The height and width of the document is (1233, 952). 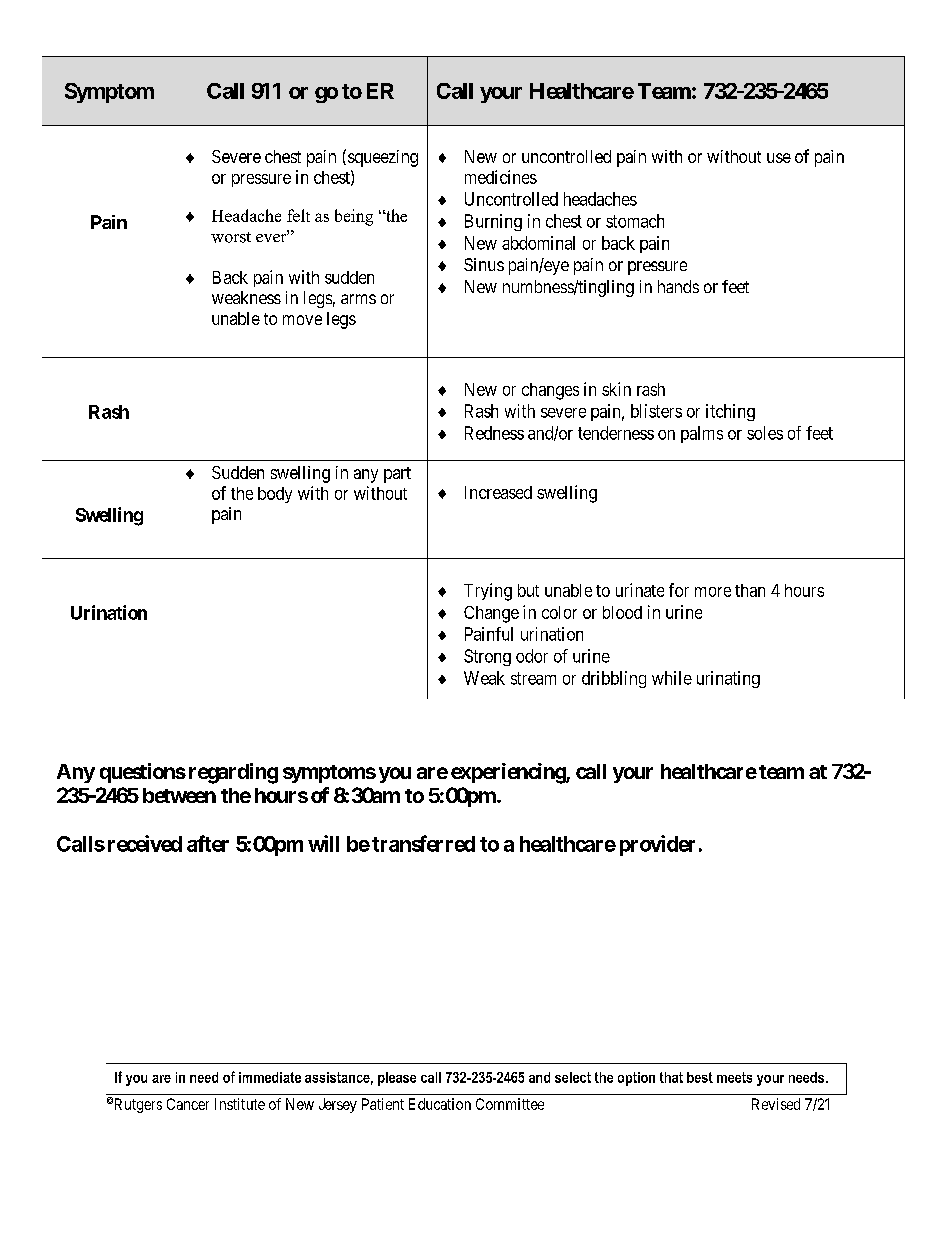 I want to click on body, so click(x=275, y=495).
